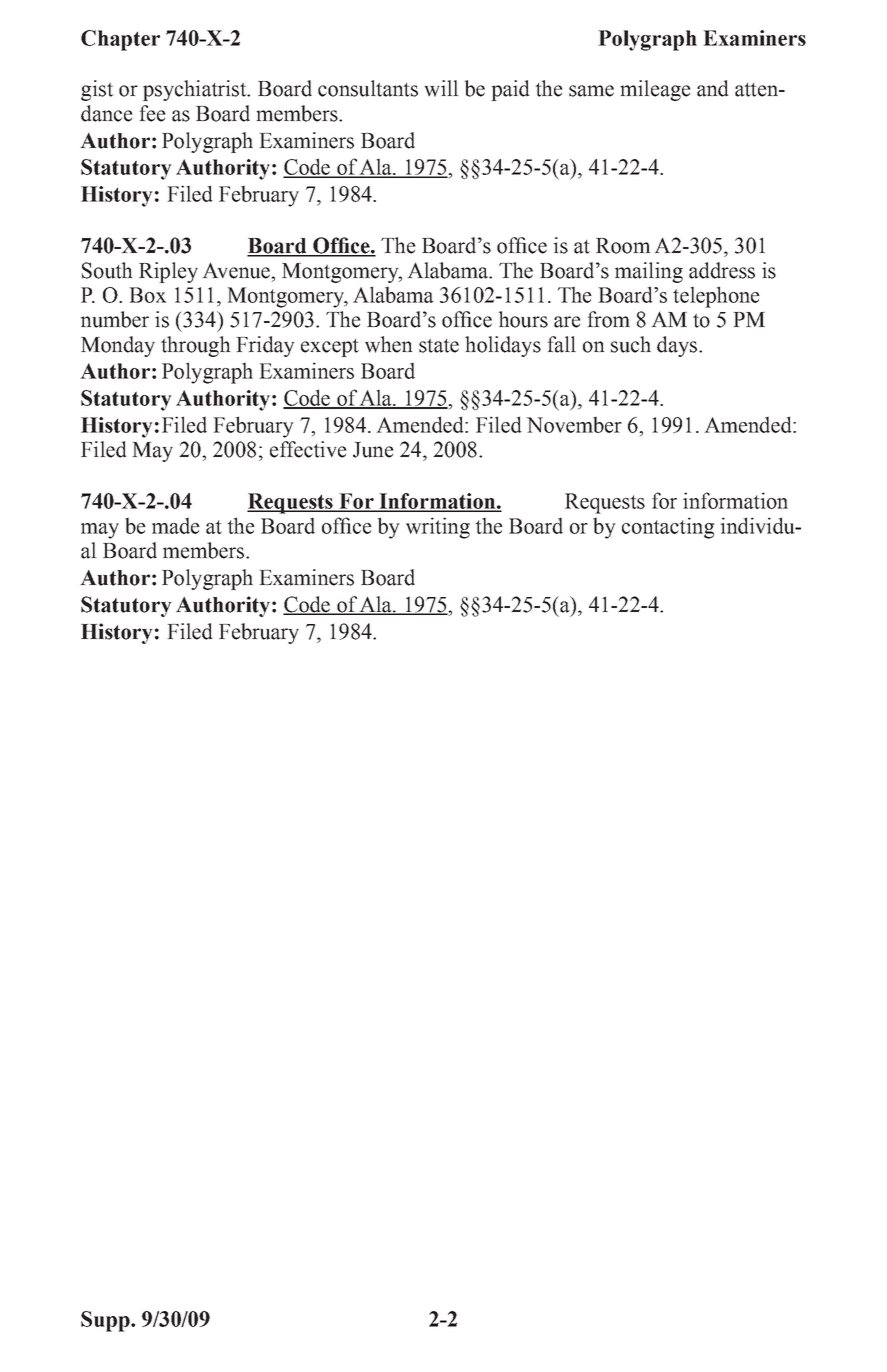  Describe the element at coordinates (668, 528) in the page. I see `contacting` at that location.
